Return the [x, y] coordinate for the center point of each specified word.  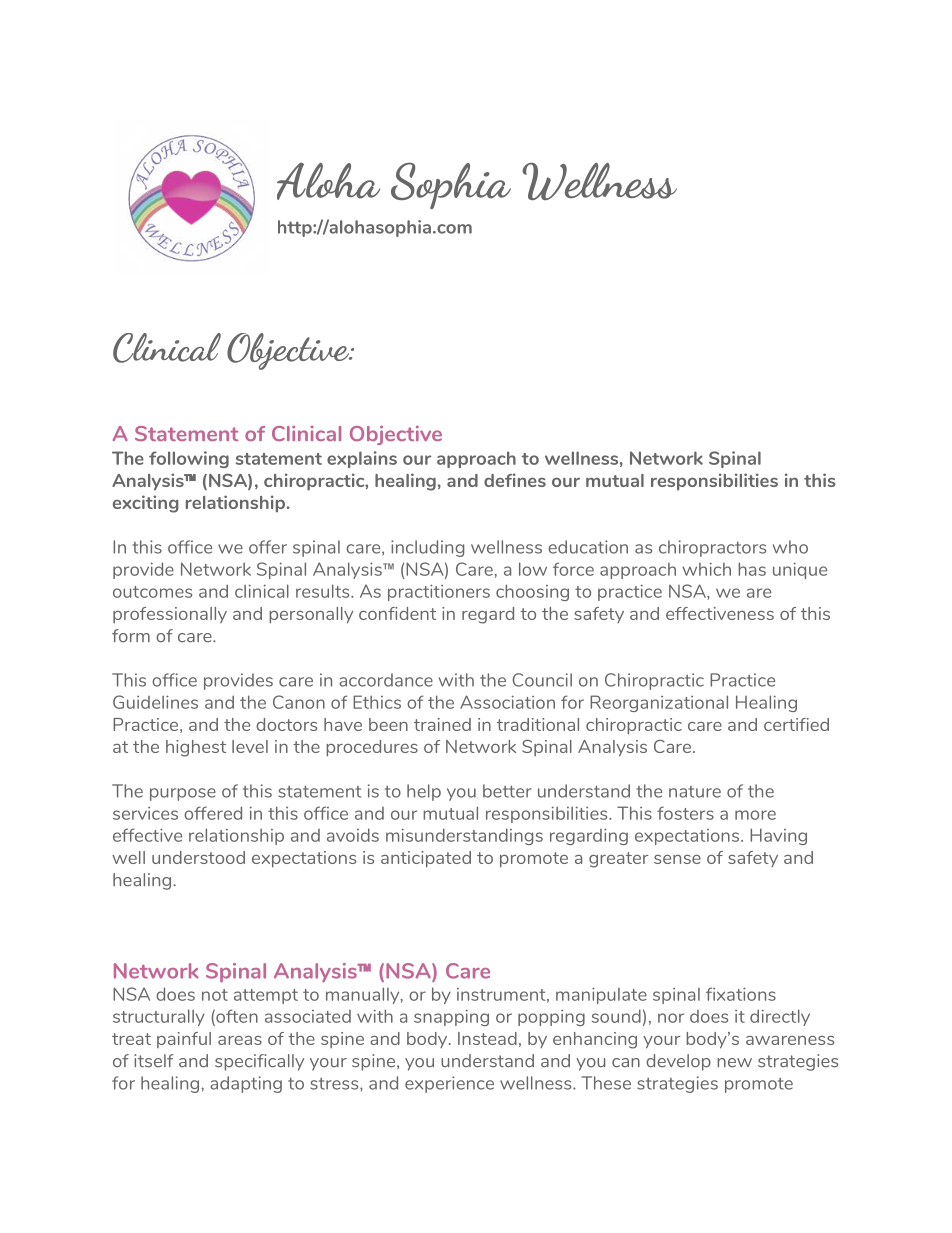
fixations [741, 994]
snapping [451, 1017]
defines [515, 480]
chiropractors [712, 548]
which [706, 569]
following [189, 459]
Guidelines [155, 702]
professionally [170, 615]
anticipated [426, 859]
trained [442, 724]
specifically [259, 1062]
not [215, 995]
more [755, 815]
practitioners [439, 592]
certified [796, 724]
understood [198, 857]
